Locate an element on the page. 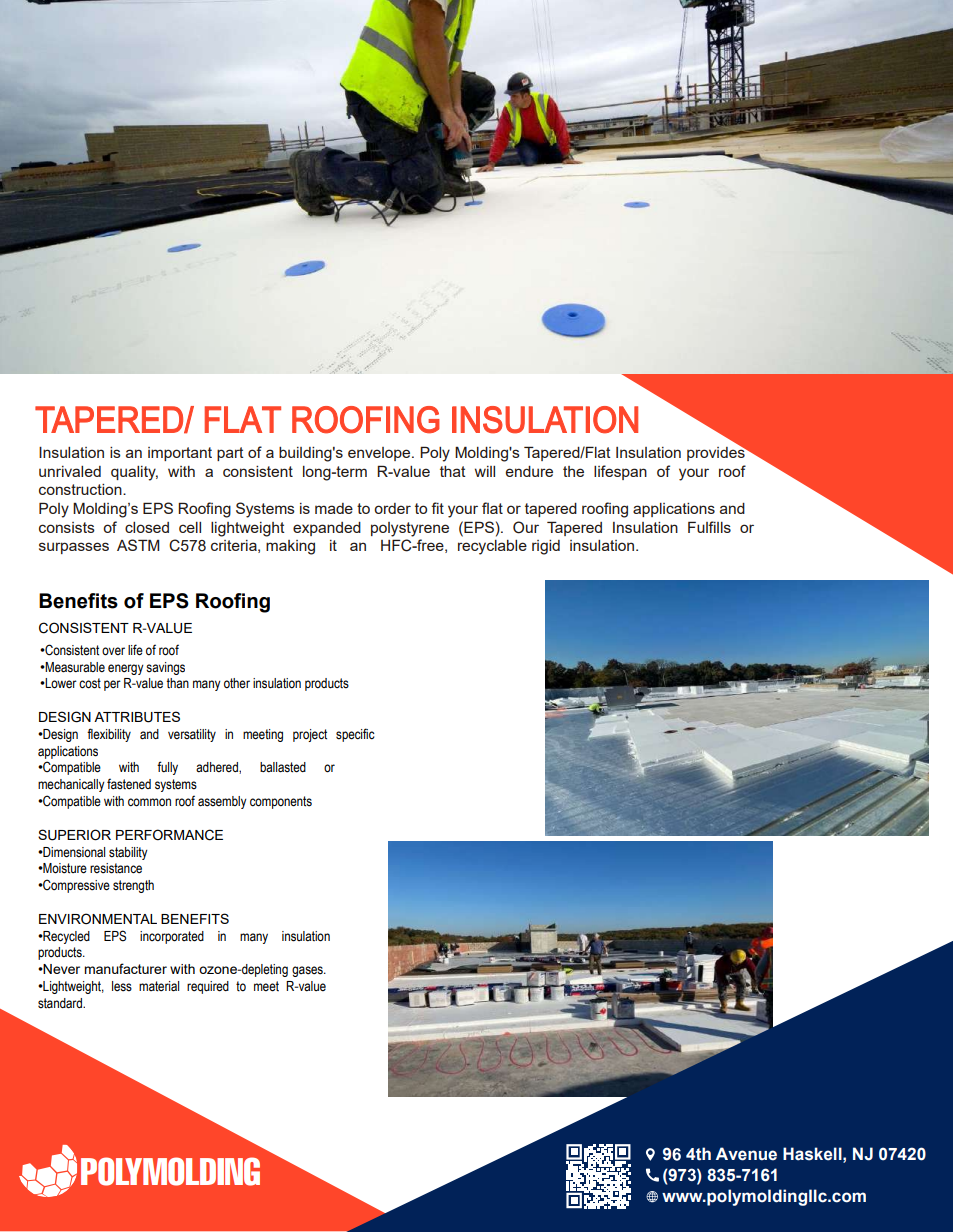  other is located at coordinates (237, 683).
